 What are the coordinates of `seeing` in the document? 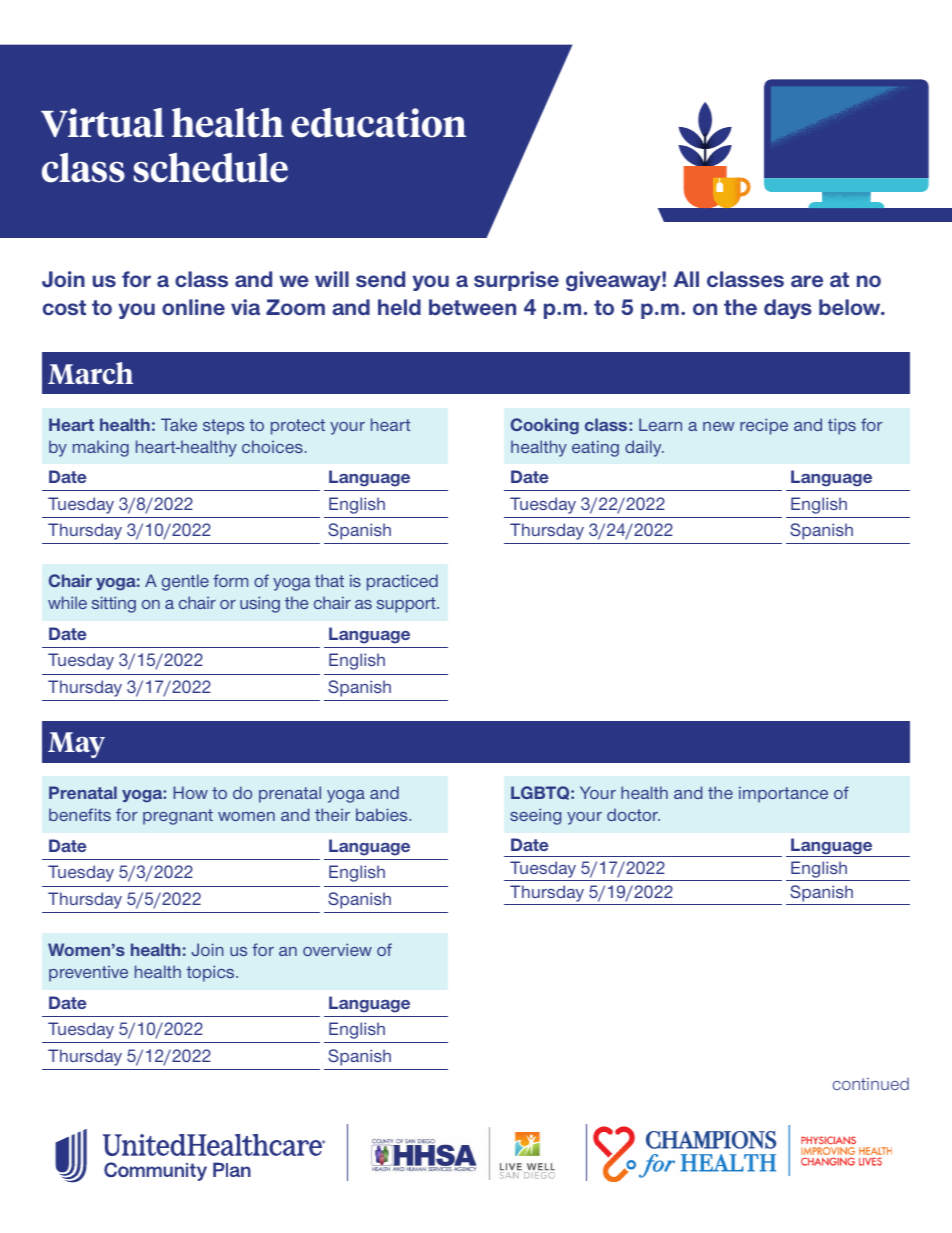 It's located at (535, 816).
